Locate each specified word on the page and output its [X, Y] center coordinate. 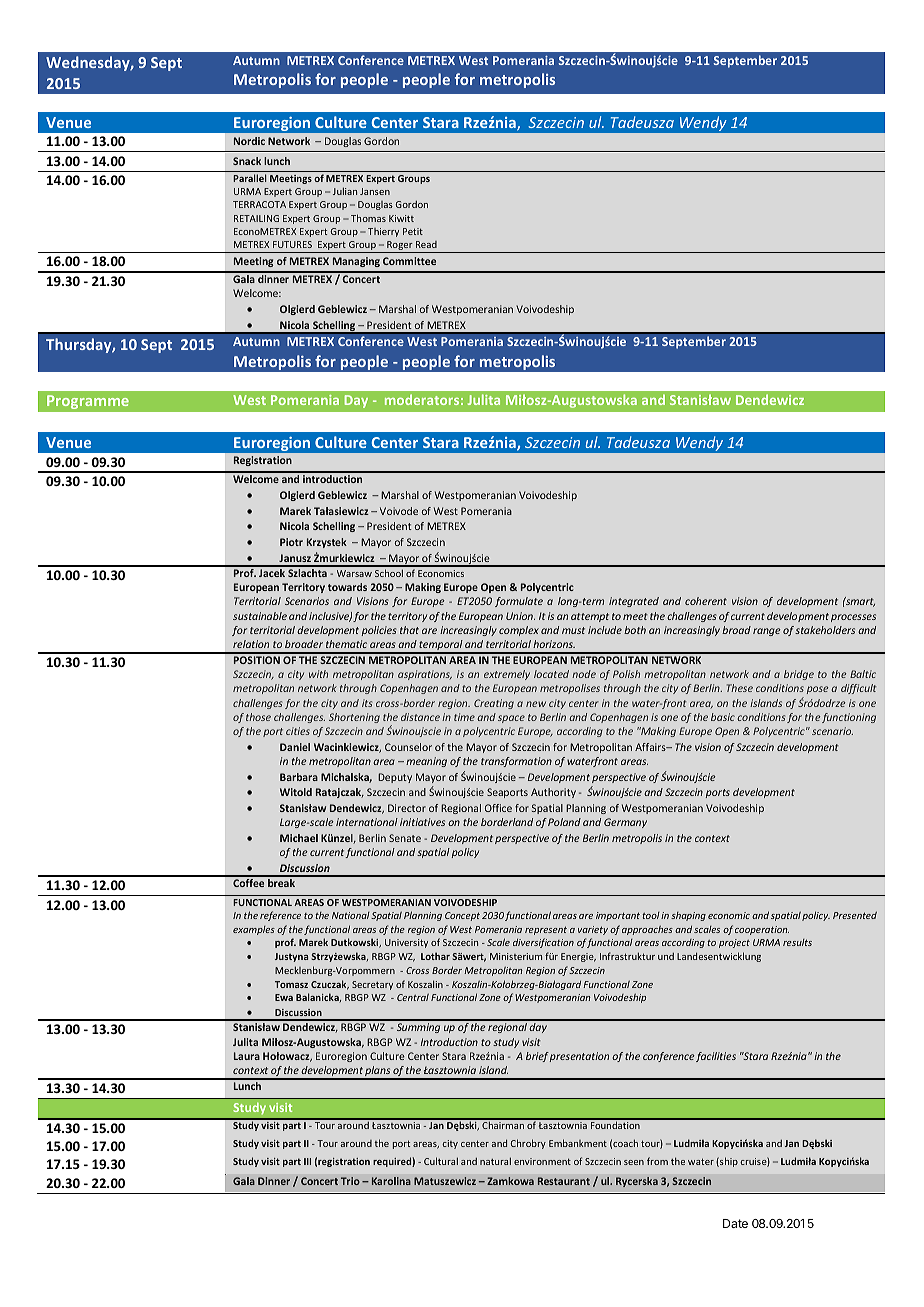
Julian [345, 191]
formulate [519, 602]
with [318, 674]
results [797, 942]
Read [426, 244]
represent [546, 930]
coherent [706, 601]
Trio [350, 1181]
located [551, 674]
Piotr [291, 542]
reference [280, 916]
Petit [413, 231]
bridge [799, 675]
